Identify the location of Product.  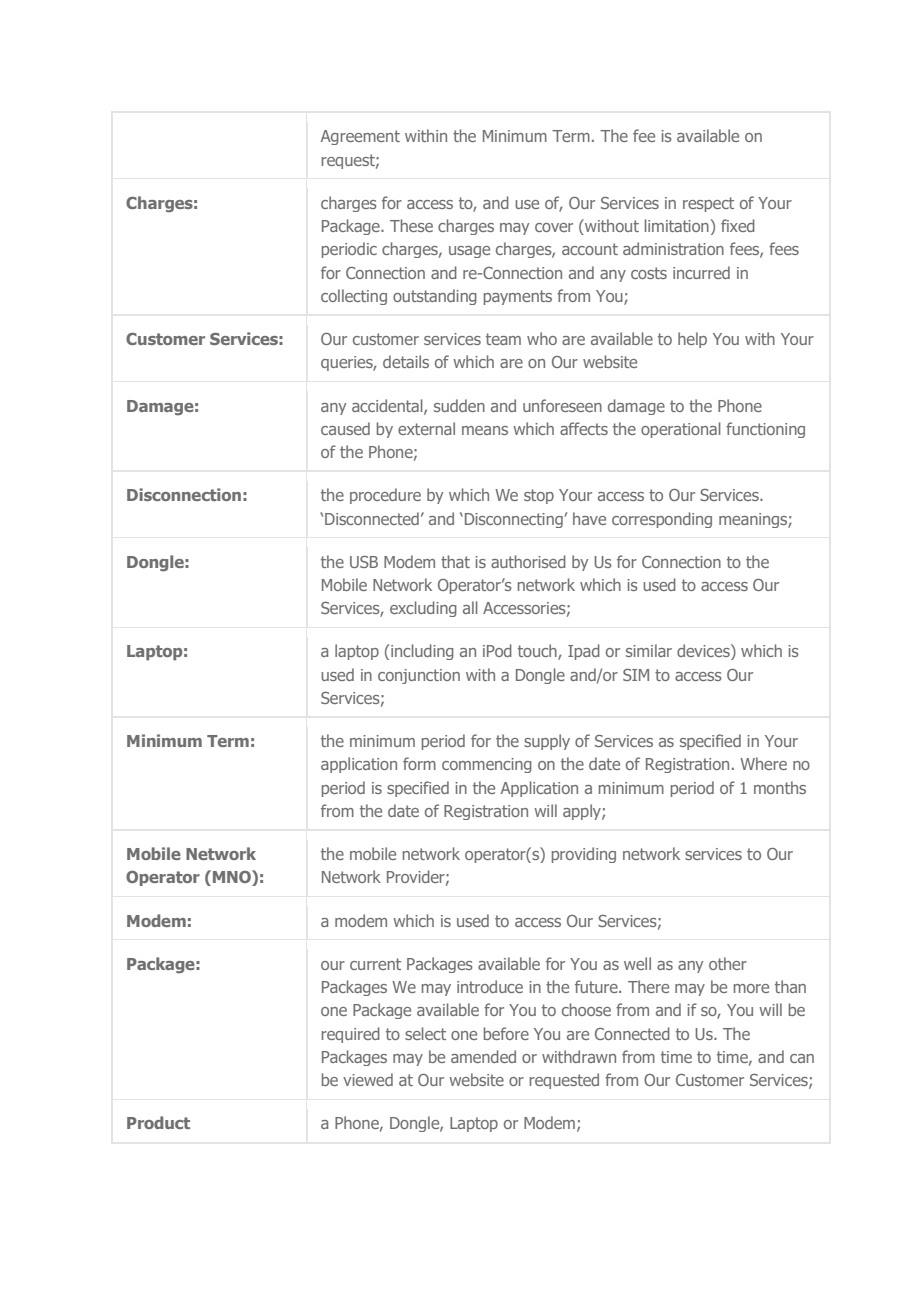
(158, 1122).
